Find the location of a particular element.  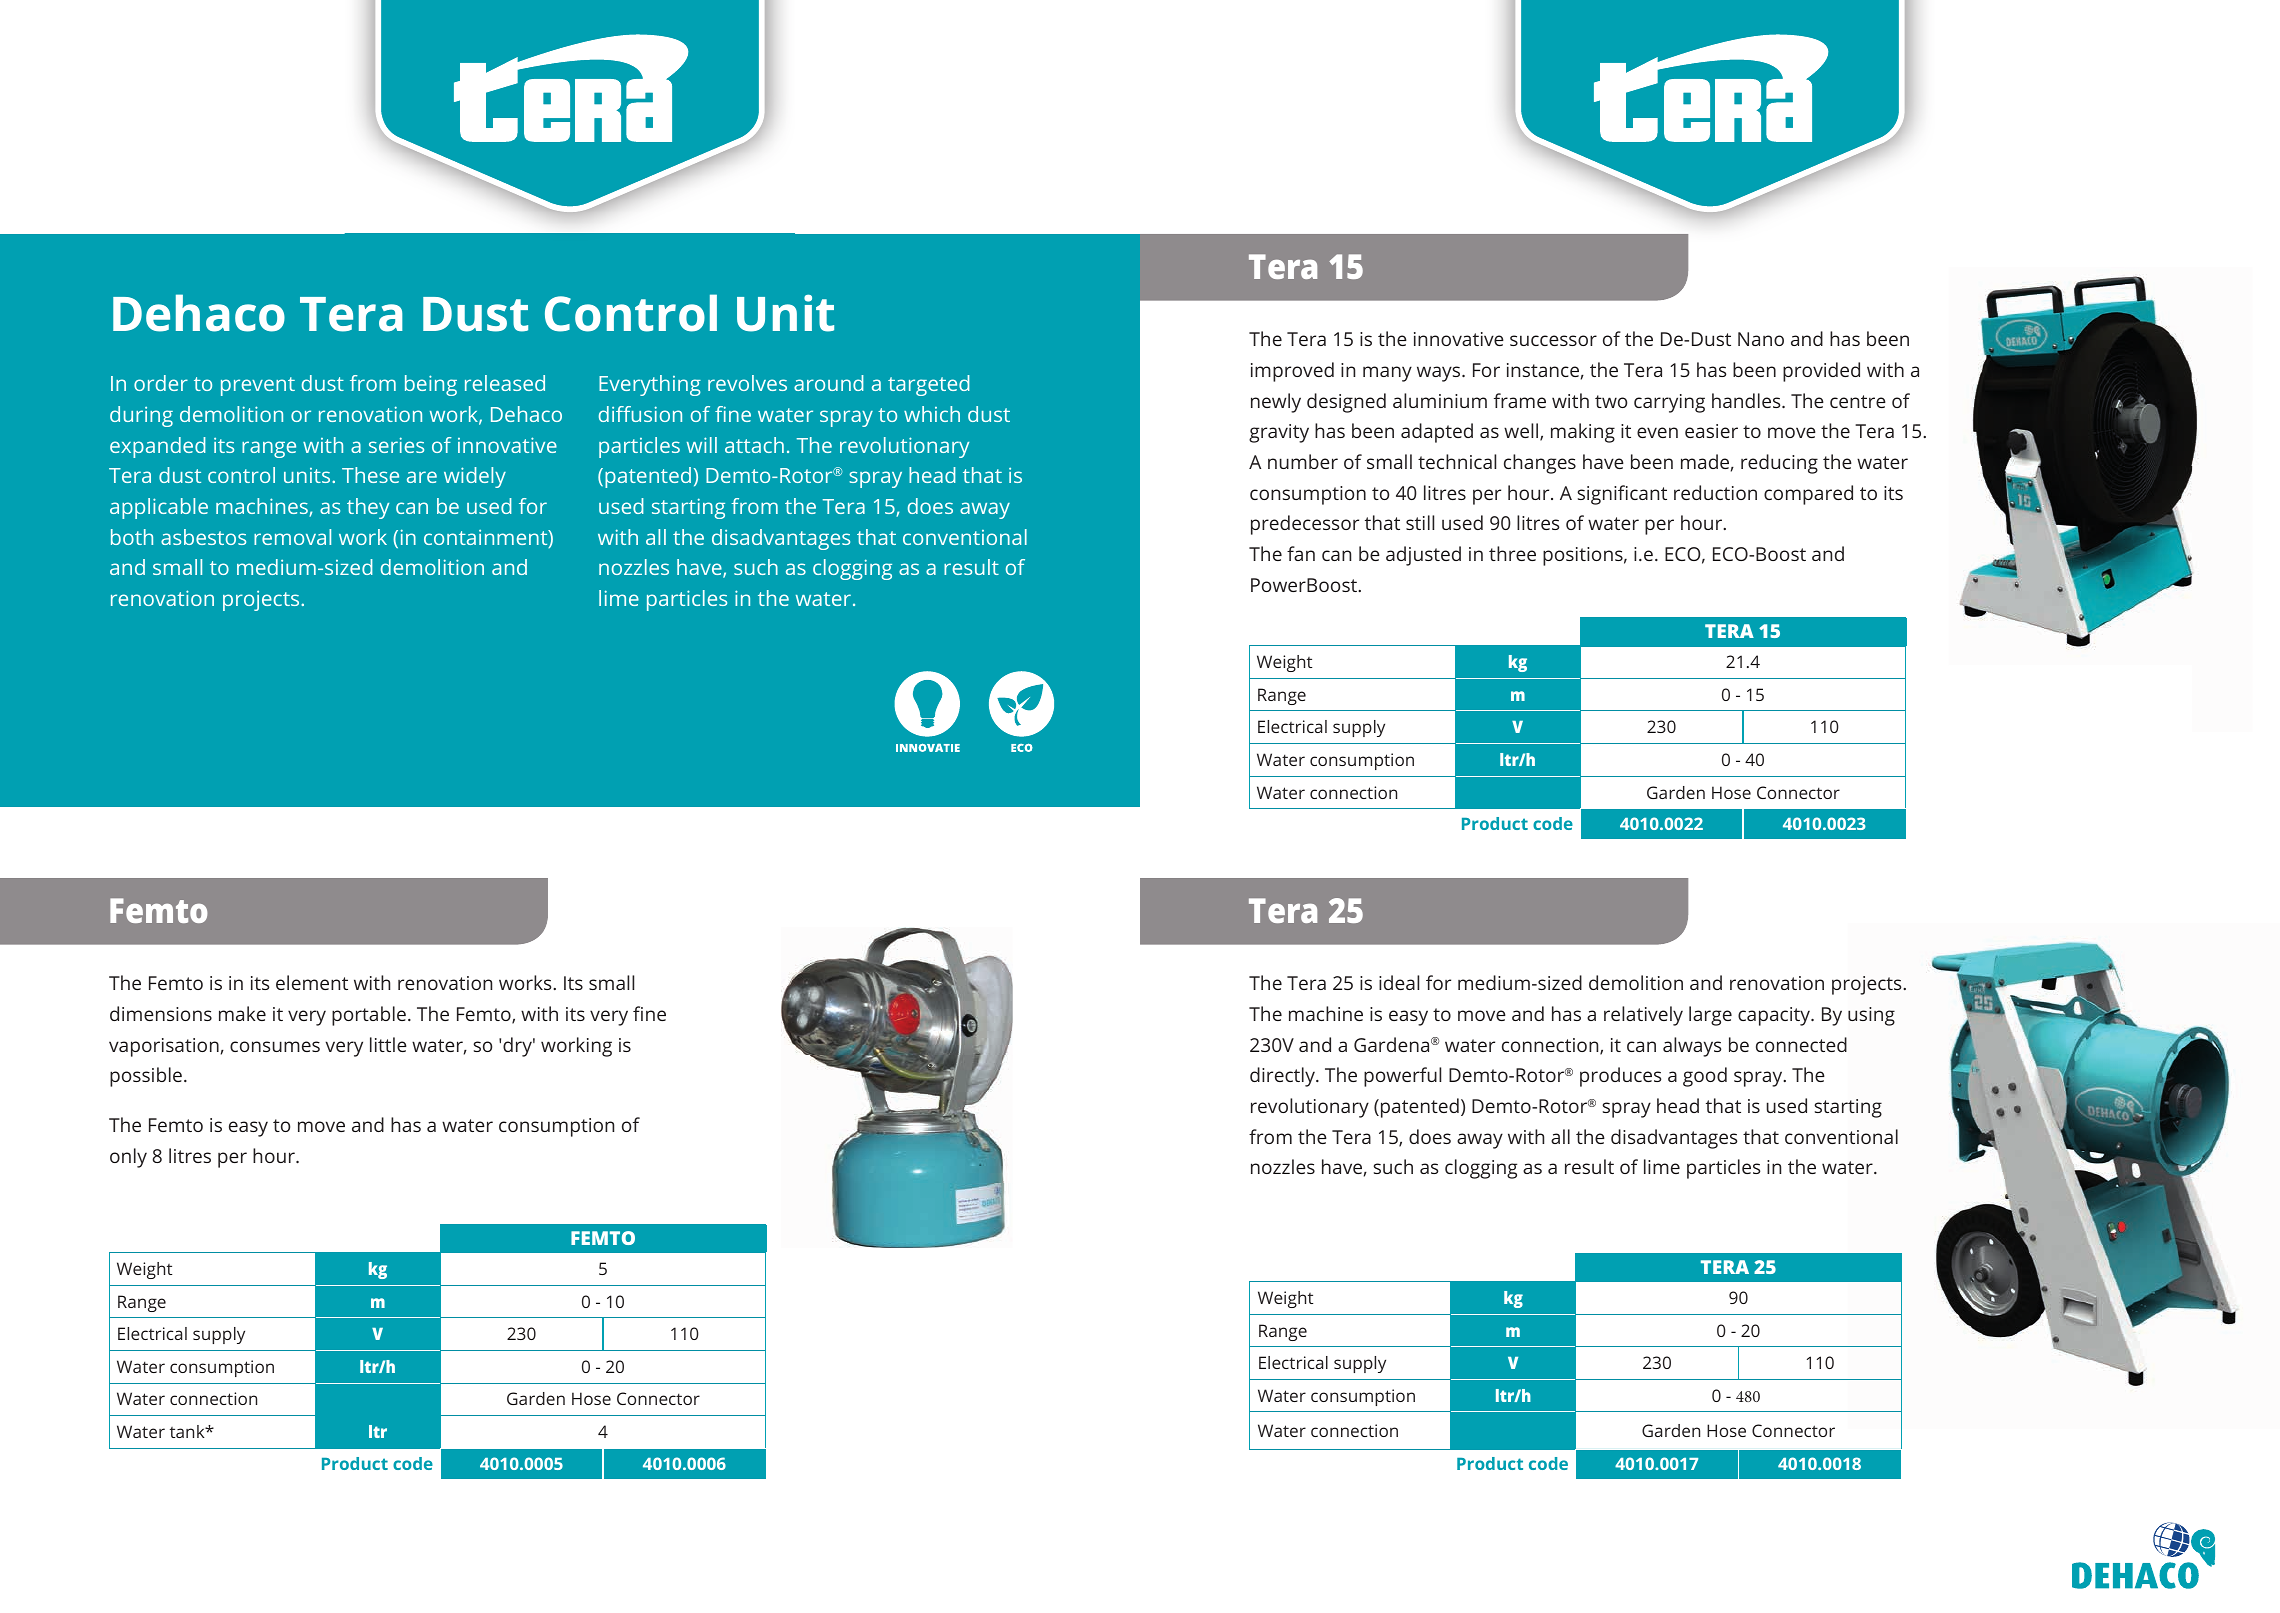

directly is located at coordinates (1283, 1077).
